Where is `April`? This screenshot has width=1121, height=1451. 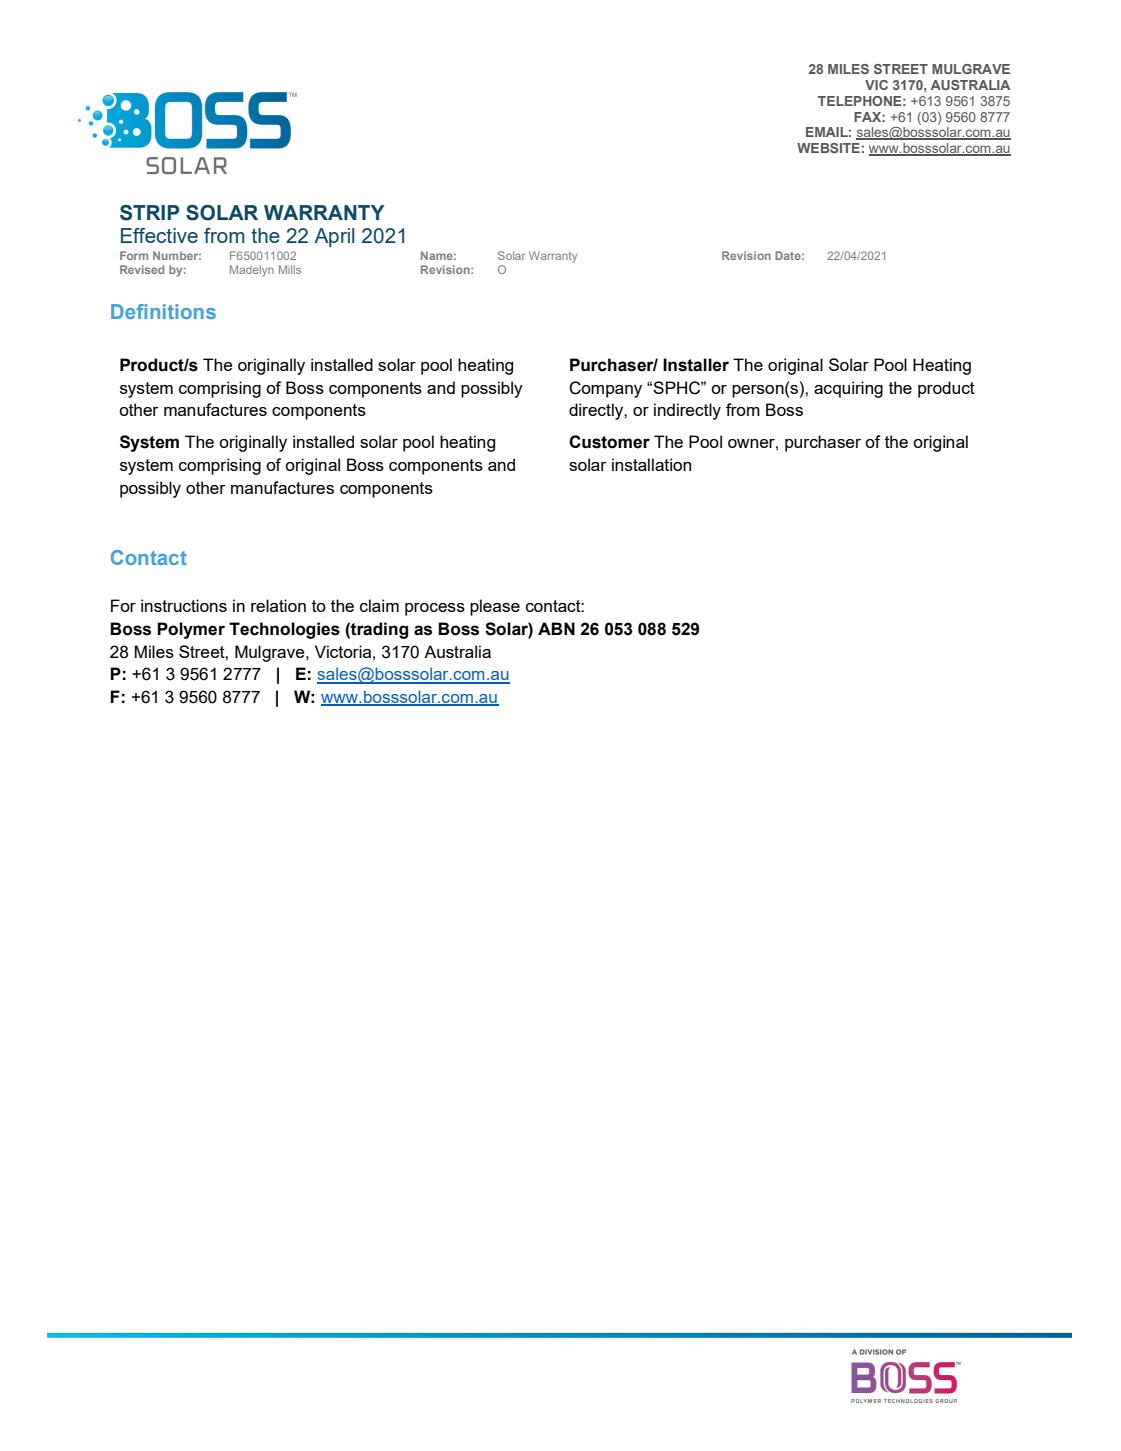 April is located at coordinates (334, 237).
